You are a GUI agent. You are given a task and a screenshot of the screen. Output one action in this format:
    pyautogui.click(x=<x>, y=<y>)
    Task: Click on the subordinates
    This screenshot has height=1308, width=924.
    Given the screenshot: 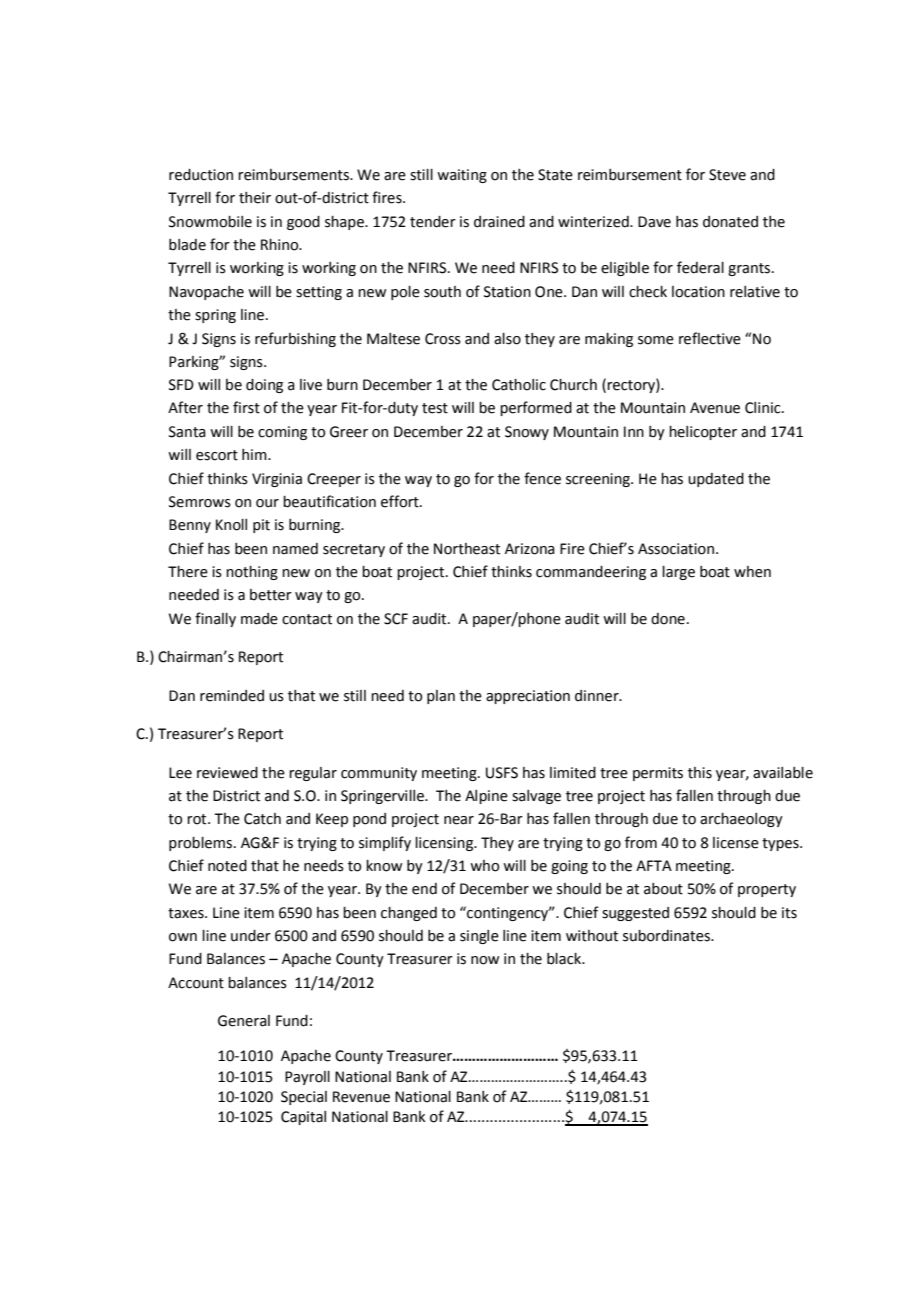 What is the action you would take?
    pyautogui.click(x=667, y=936)
